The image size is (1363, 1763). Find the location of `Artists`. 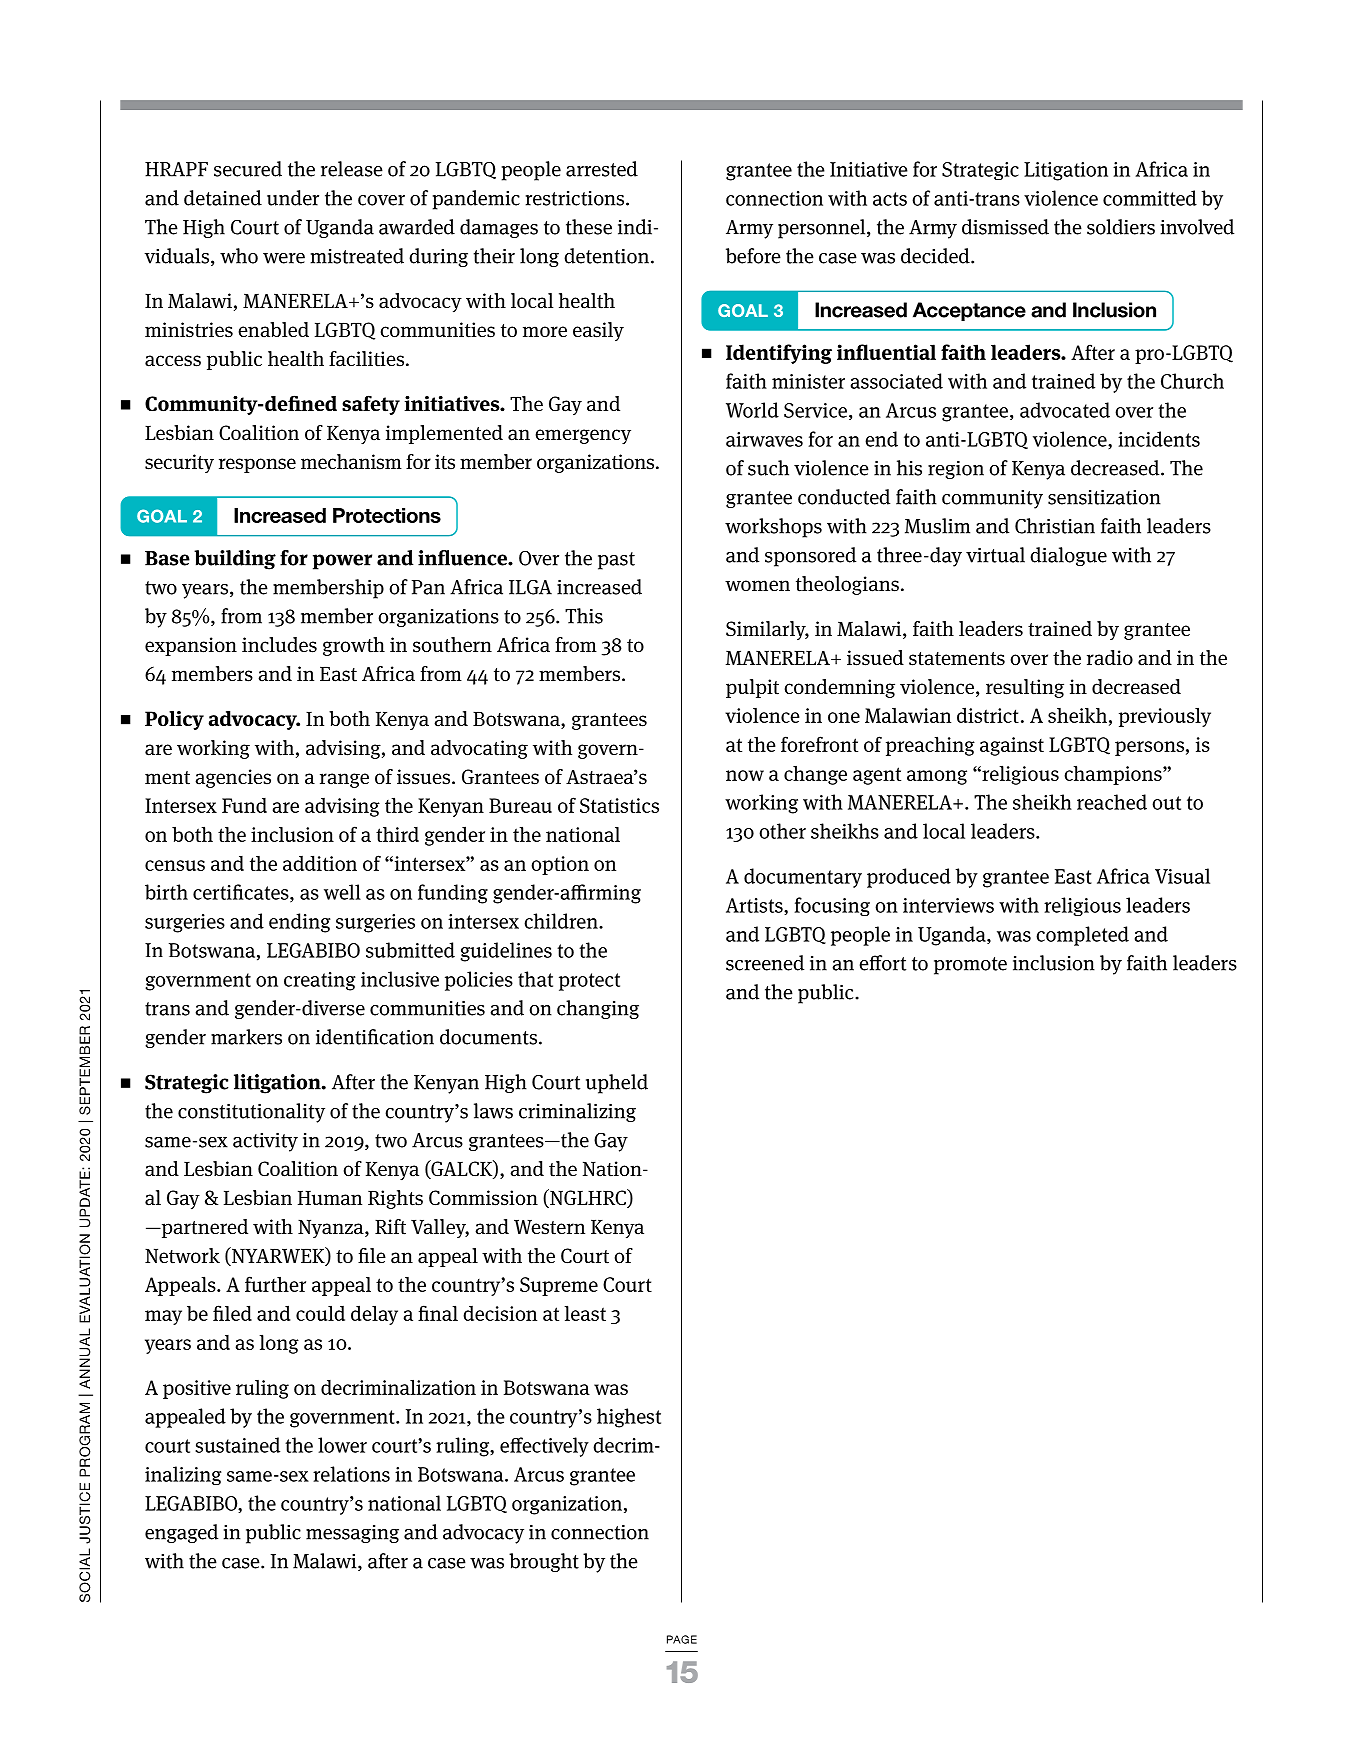

Artists is located at coordinates (755, 906).
